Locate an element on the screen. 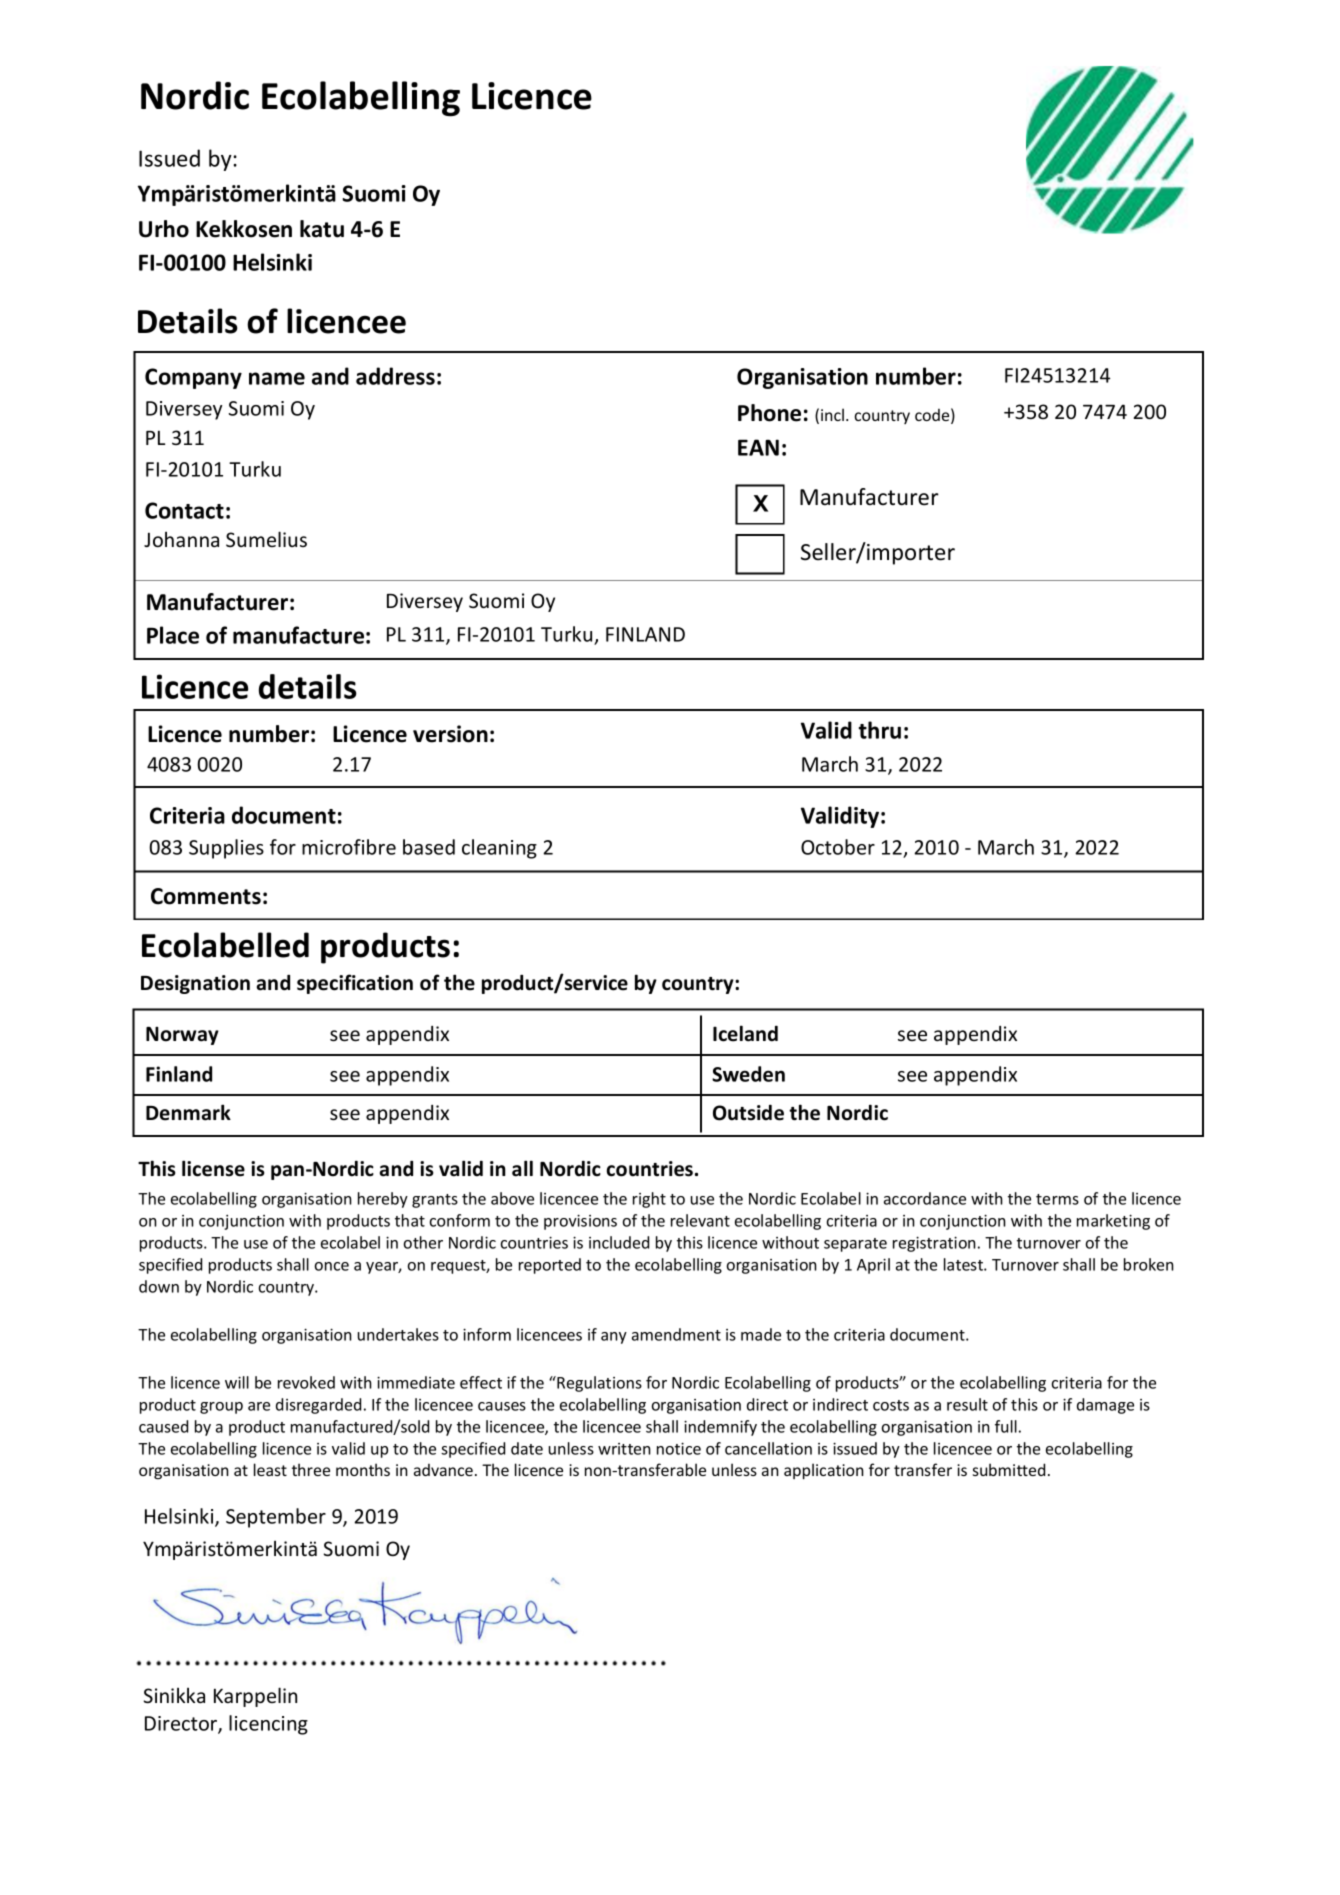 The height and width of the screenshot is (1895, 1340). thru is located at coordinates (880, 730).
